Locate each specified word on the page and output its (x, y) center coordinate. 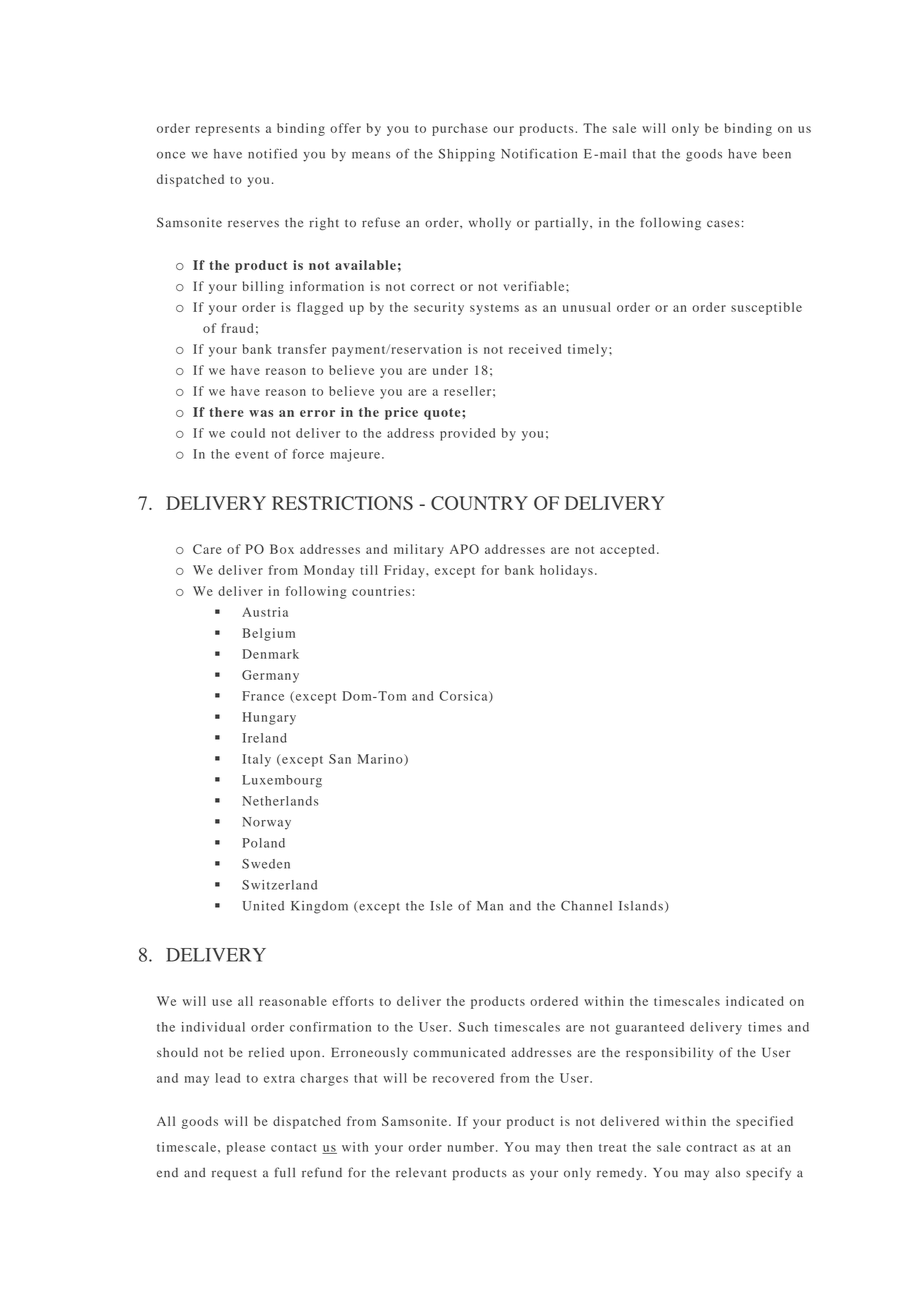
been (777, 154)
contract (711, 1148)
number (470, 1147)
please (246, 1148)
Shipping (467, 155)
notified (272, 153)
